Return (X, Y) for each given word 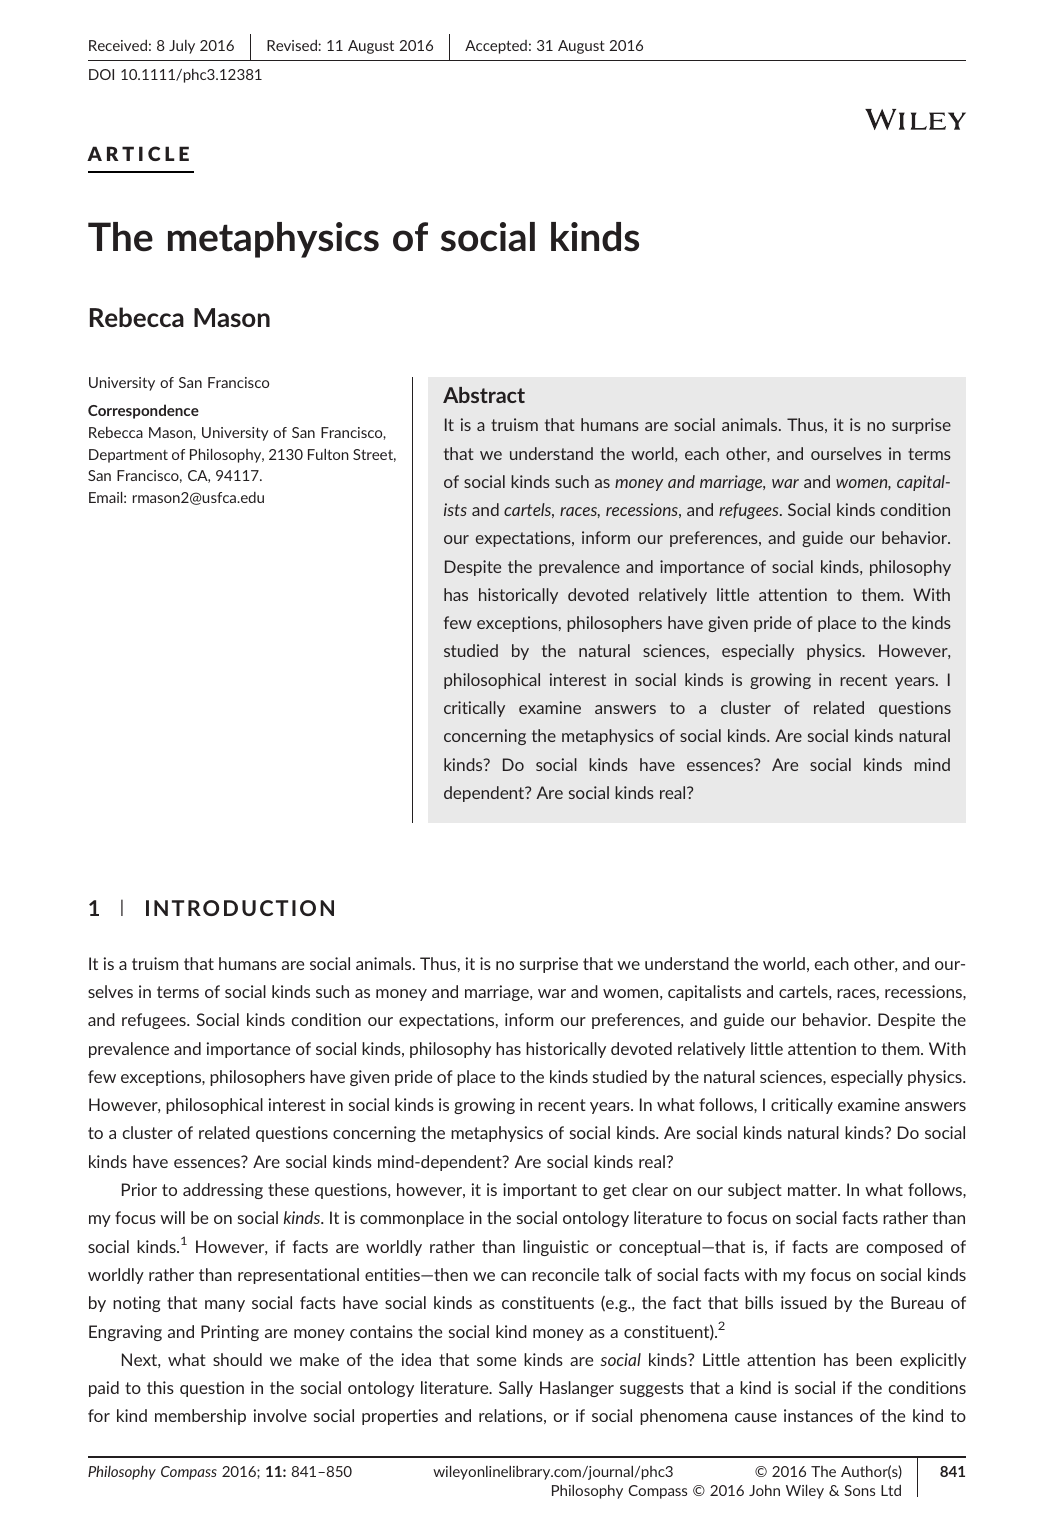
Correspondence (143, 411)
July (182, 47)
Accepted (496, 47)
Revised (293, 45)
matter (814, 1190)
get (615, 1191)
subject (755, 1191)
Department (128, 456)
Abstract (484, 395)
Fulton (328, 454)
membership (200, 1417)
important (540, 1191)
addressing (223, 1191)
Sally (516, 1389)
